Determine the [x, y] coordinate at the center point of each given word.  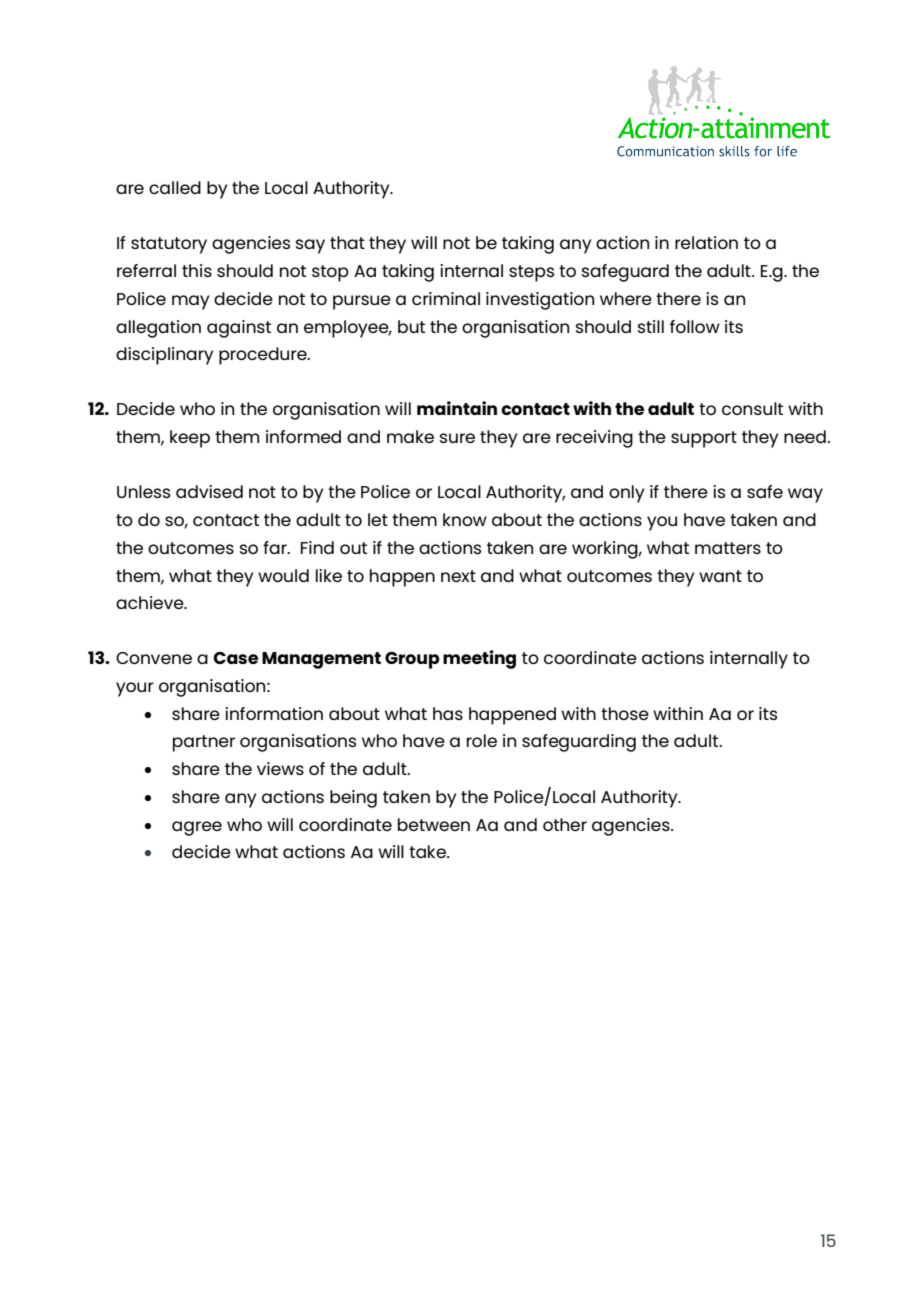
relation [706, 242]
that [347, 242]
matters [728, 548]
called [175, 187]
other [565, 824]
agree [197, 828]
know [465, 519]
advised [209, 491]
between [434, 824]
